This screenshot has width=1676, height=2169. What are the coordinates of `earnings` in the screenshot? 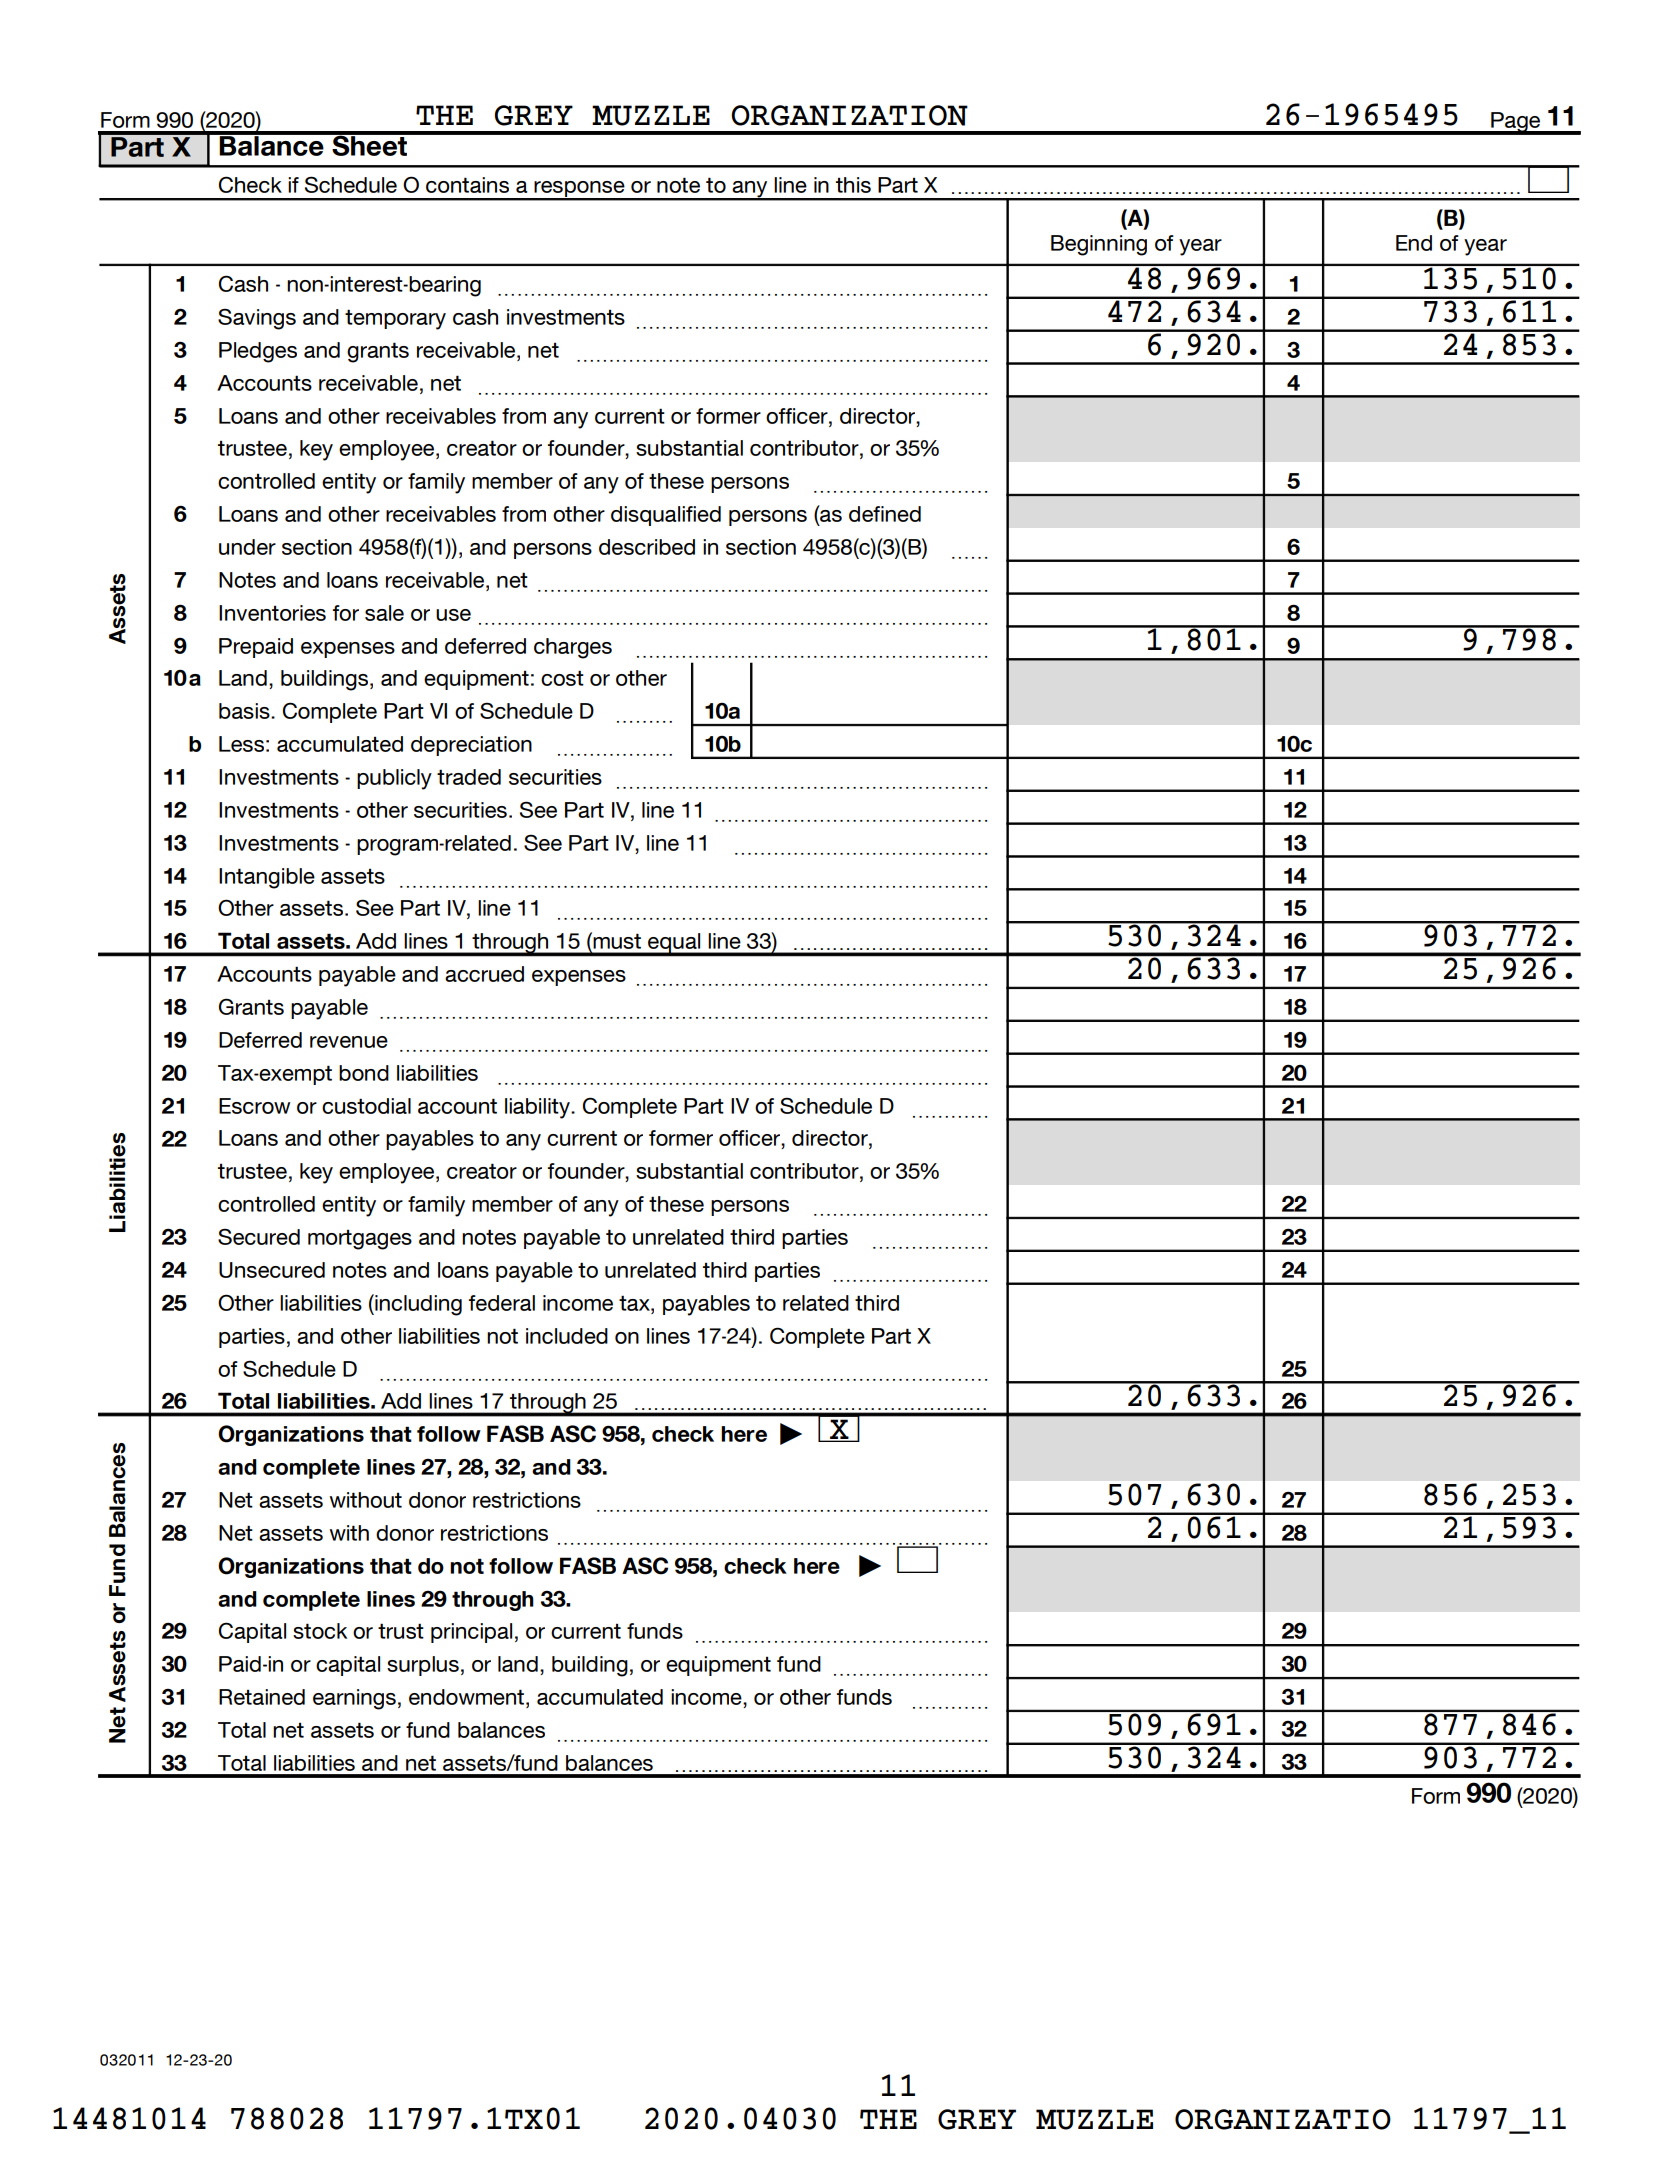 It's located at (354, 1699).
